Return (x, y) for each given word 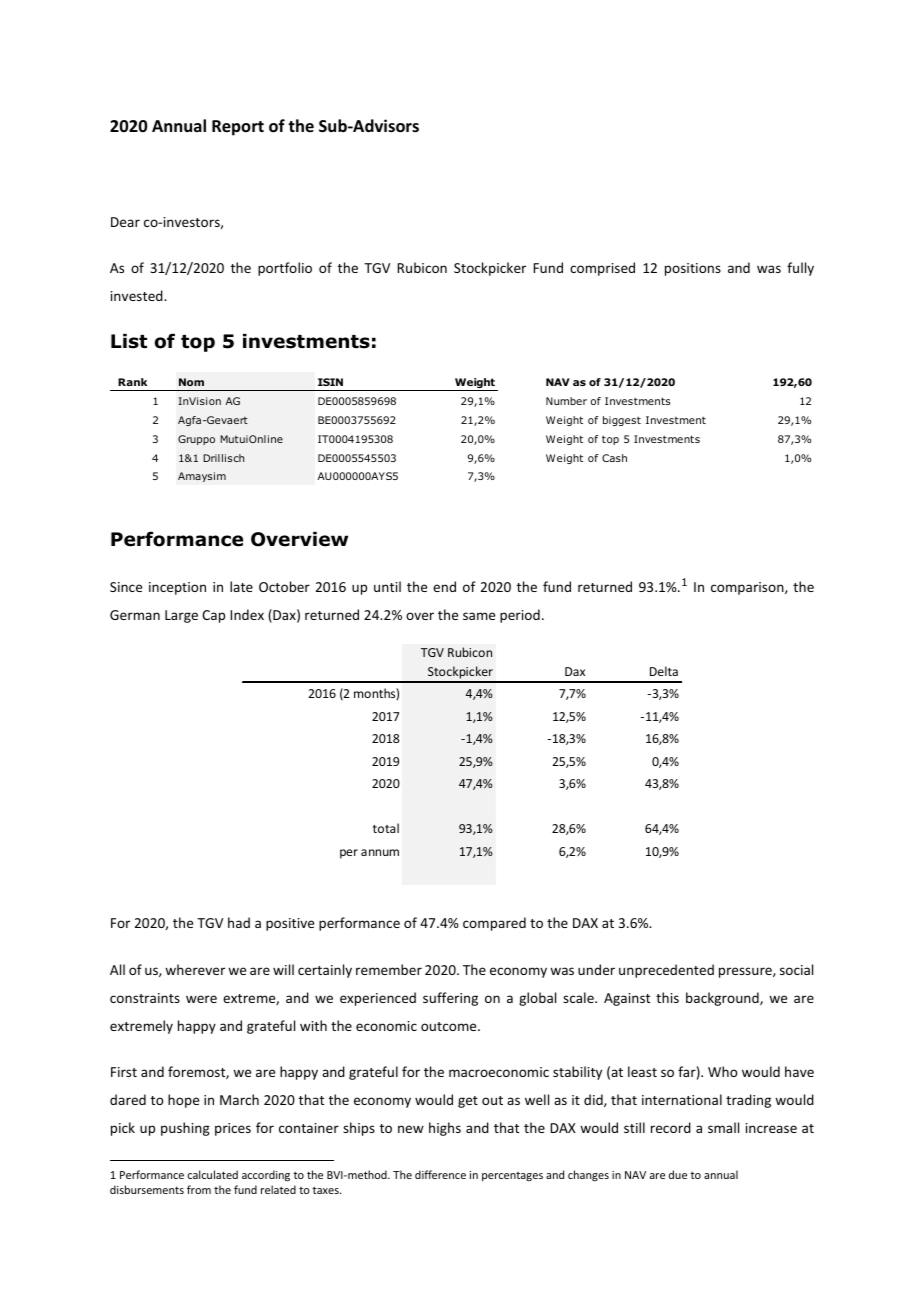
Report (238, 128)
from (199, 1189)
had (239, 922)
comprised (602, 269)
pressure (746, 972)
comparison (748, 588)
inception (177, 588)
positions (693, 269)
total (386, 828)
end (444, 586)
